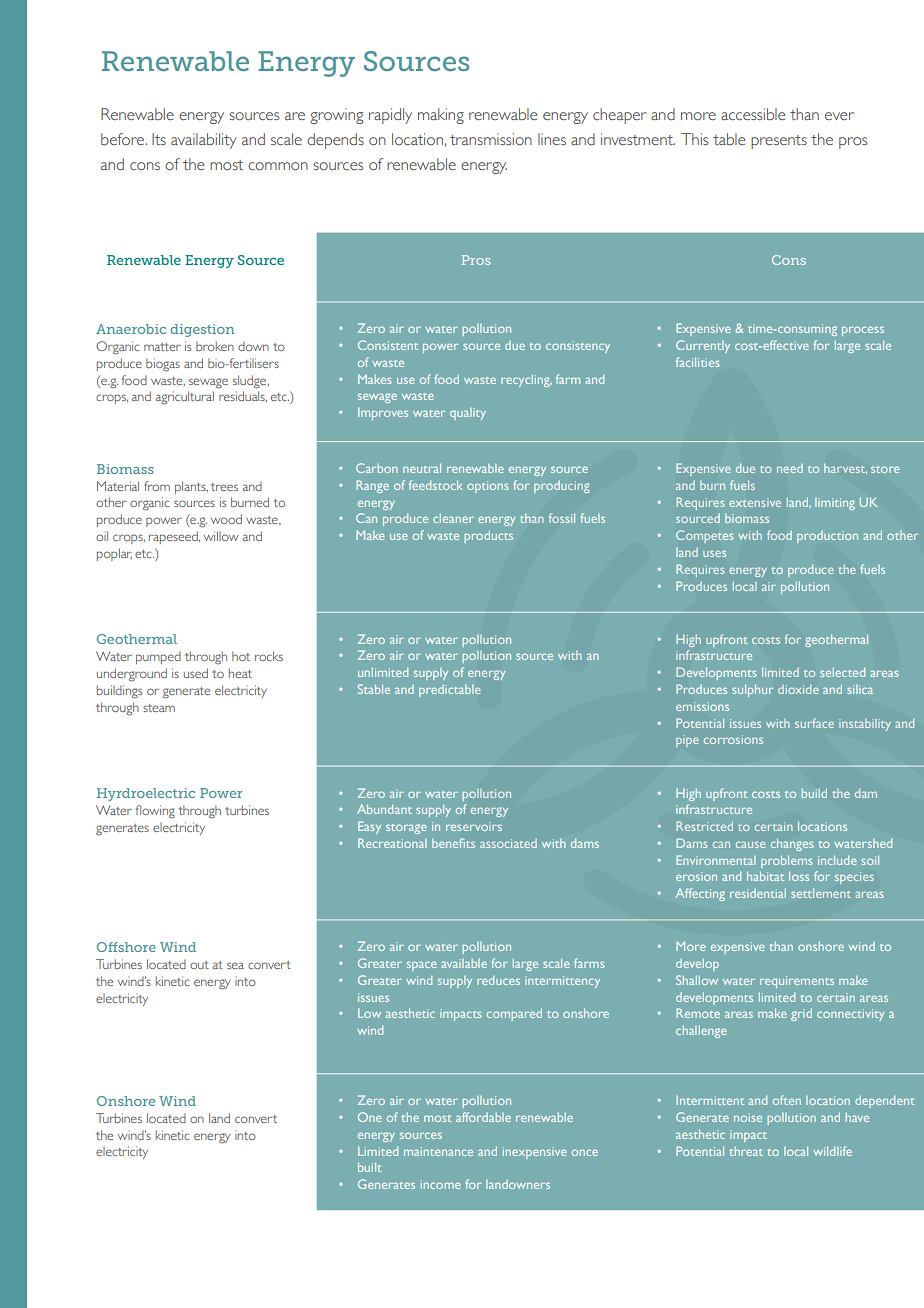 The height and width of the image is (1308, 924). Describe the element at coordinates (204, 141) in the image. I see `availability` at that location.
